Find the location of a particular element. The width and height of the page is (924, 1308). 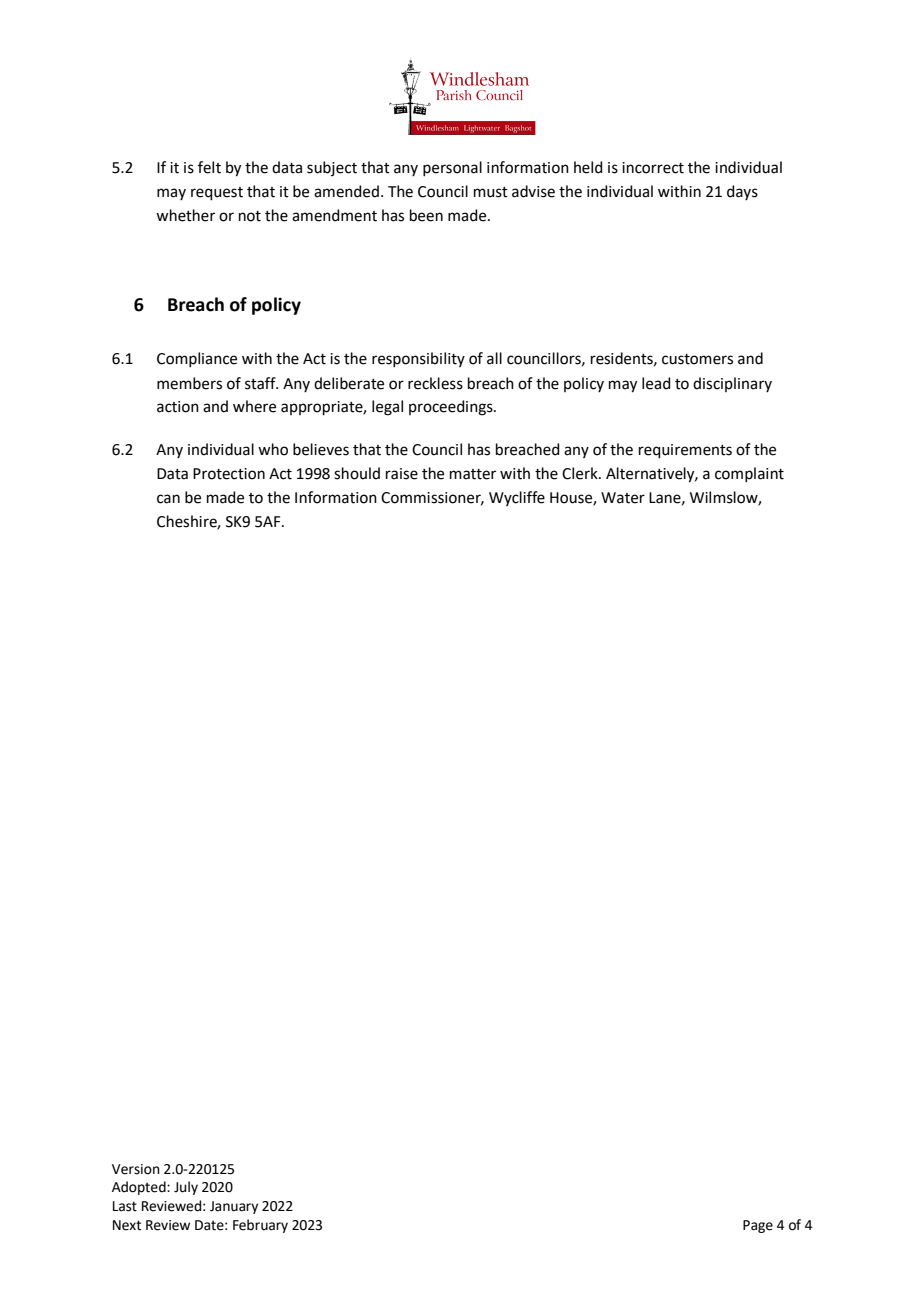

matter is located at coordinates (473, 474).
